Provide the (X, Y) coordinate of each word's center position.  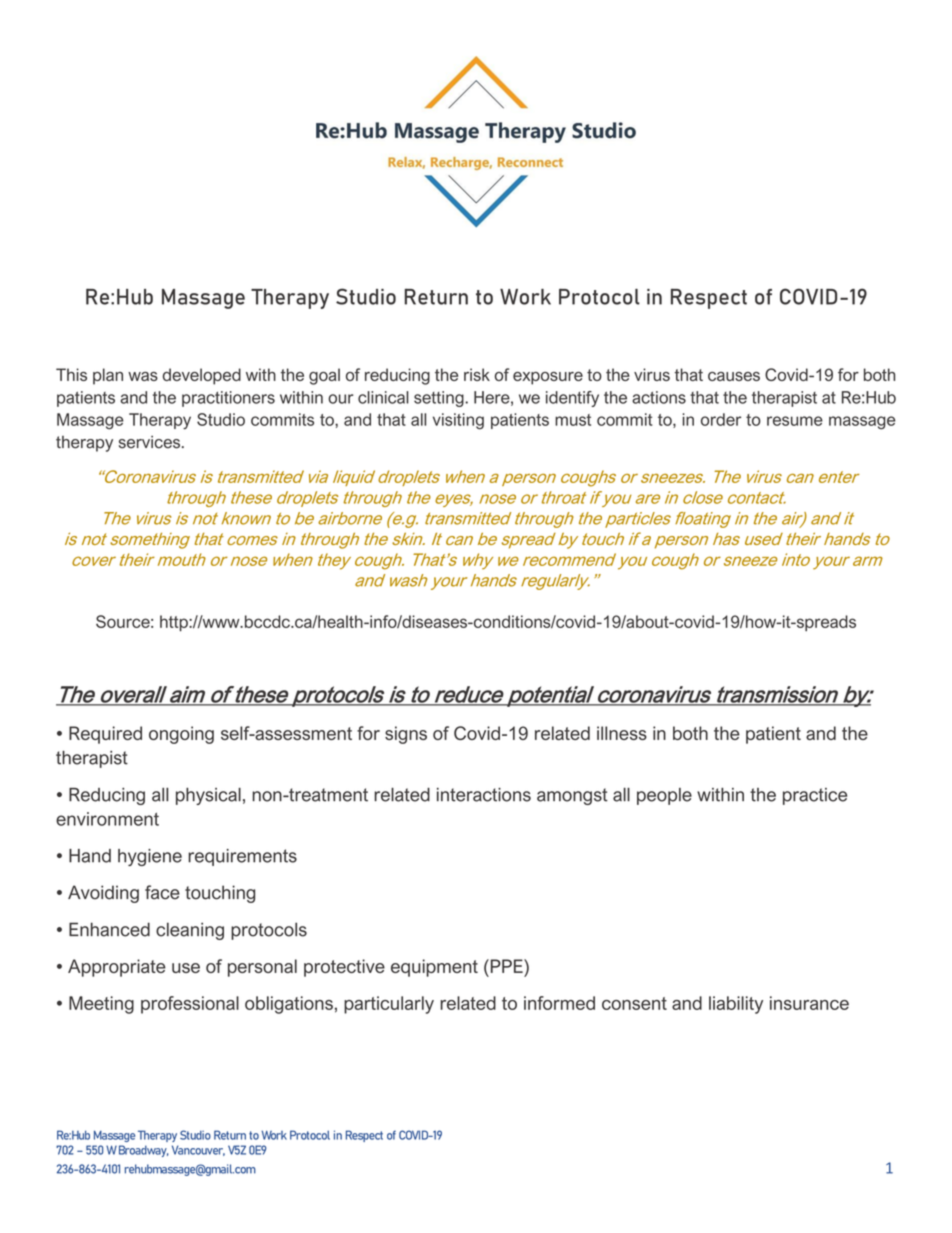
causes (734, 376)
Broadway (144, 1151)
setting (440, 399)
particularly (389, 1005)
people (664, 796)
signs (406, 735)
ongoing (181, 735)
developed (202, 376)
